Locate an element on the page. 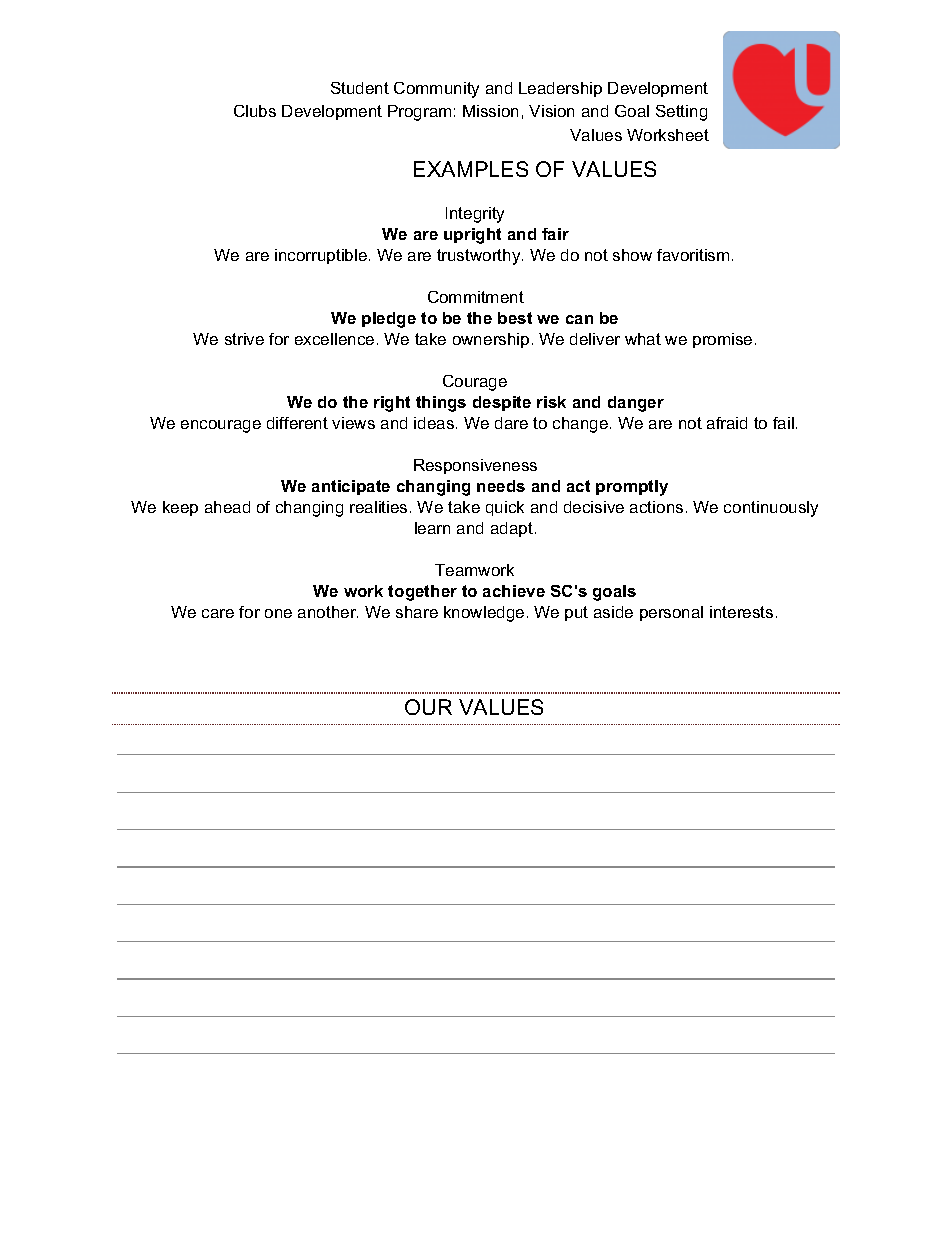 This page has height=1233, width=952. promise is located at coordinates (722, 340).
